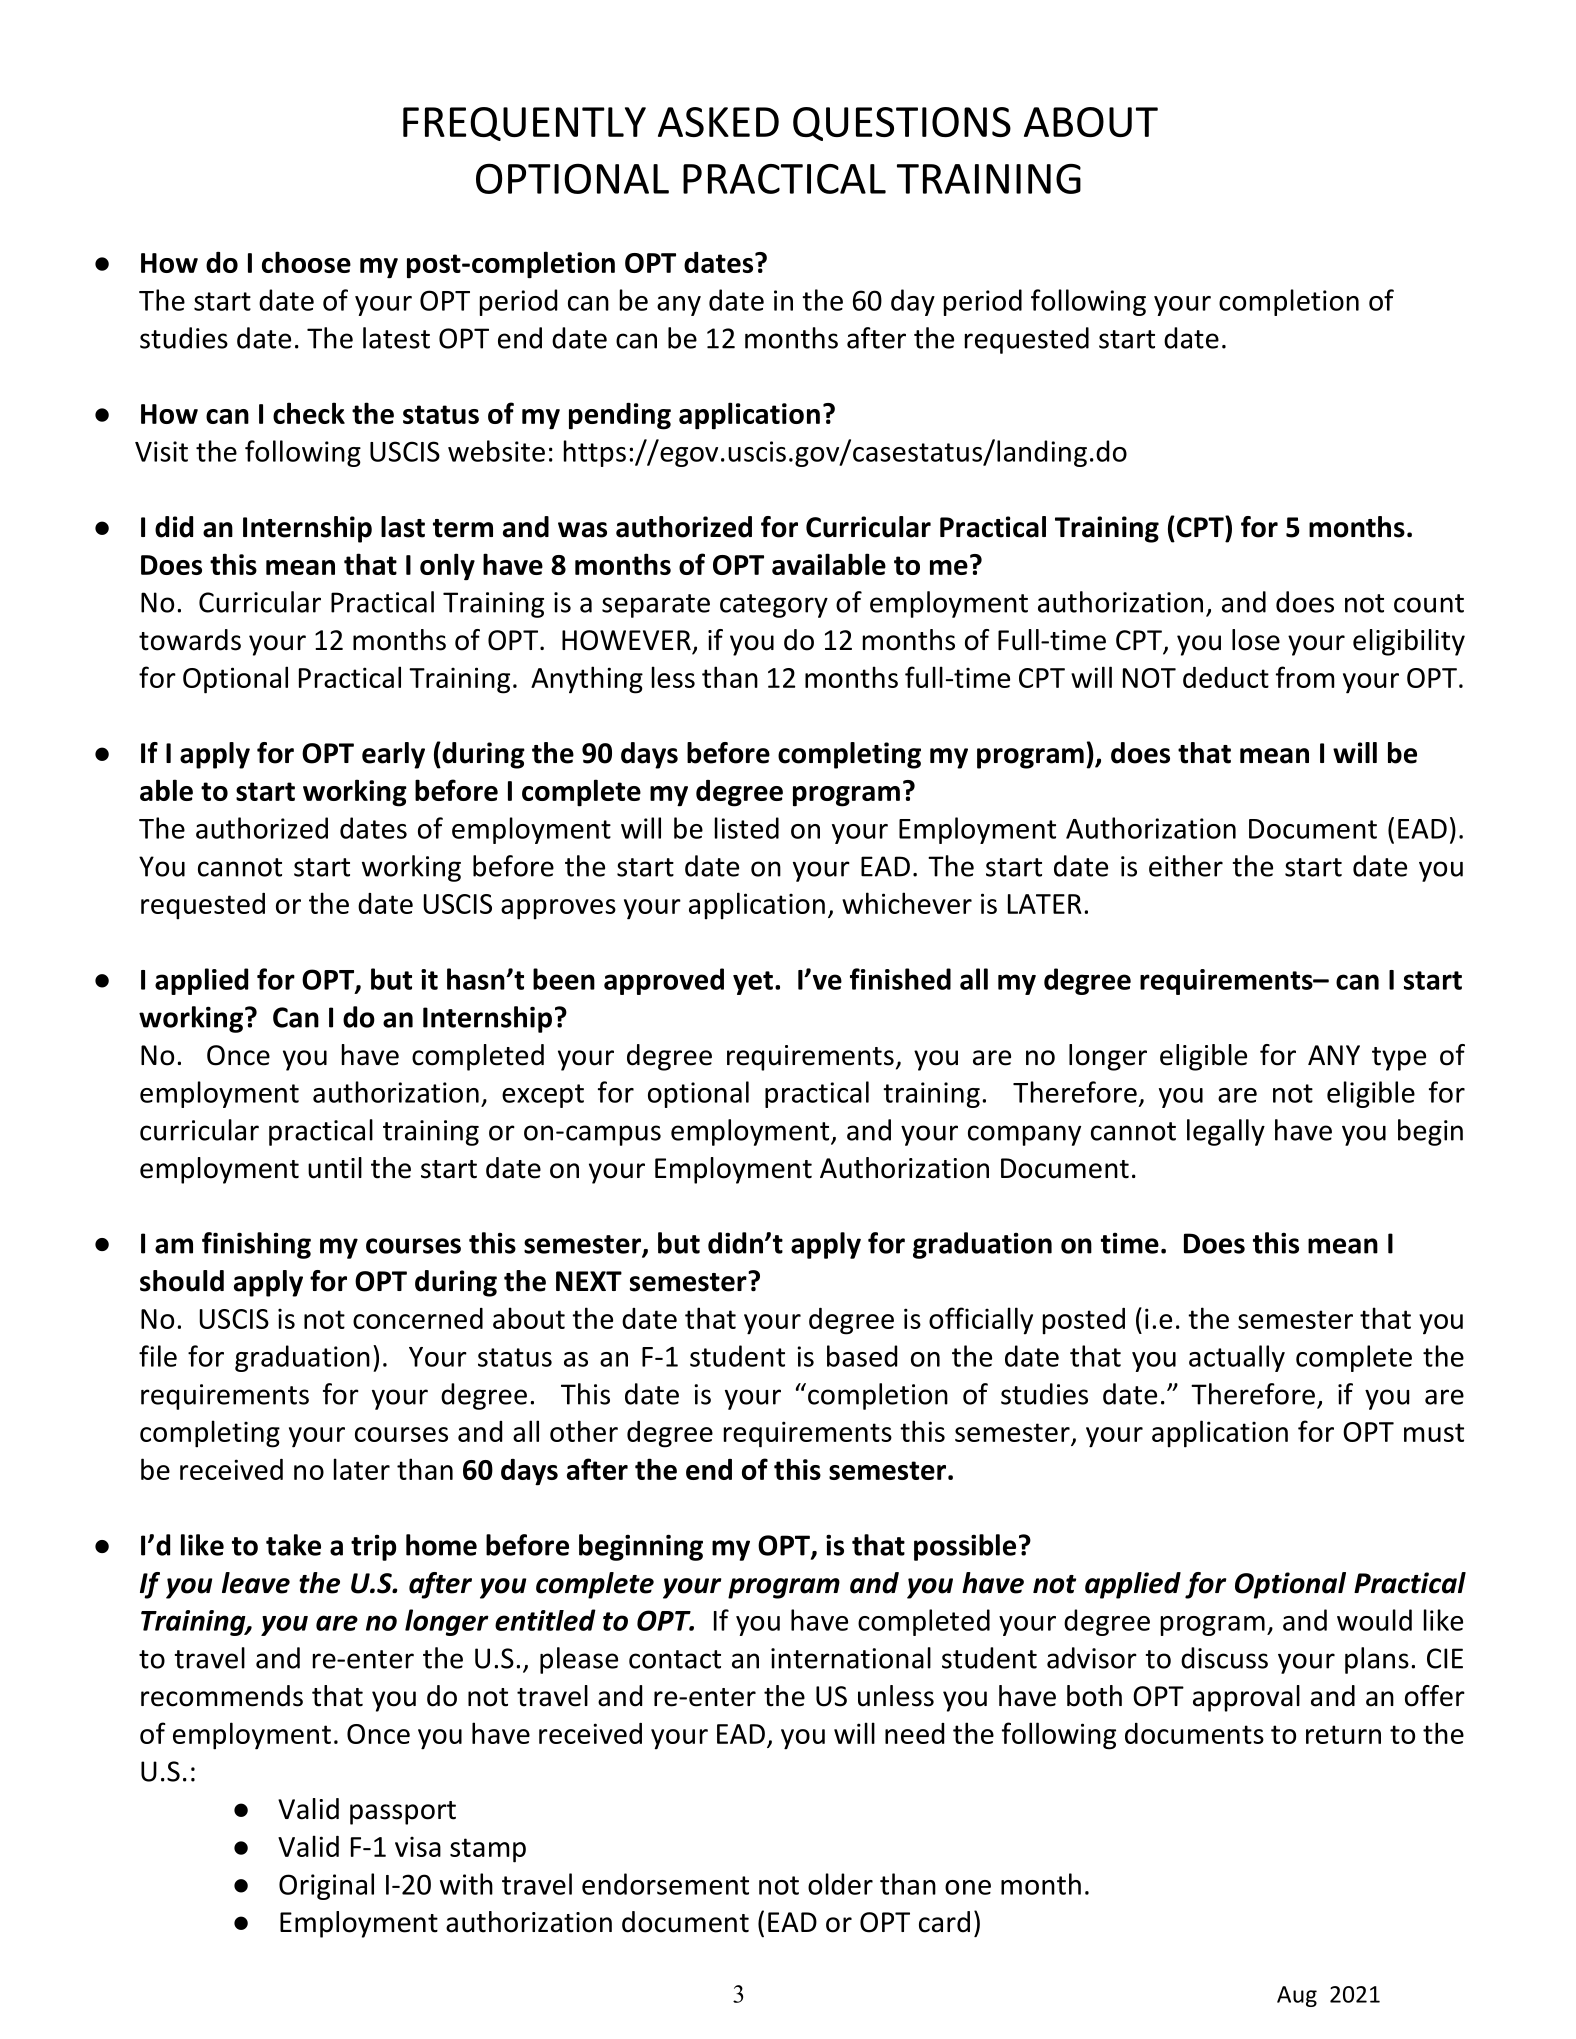 The width and height of the document is (1576, 2039). Describe the element at coordinates (753, 983) in the document. I see `yet` at that location.
